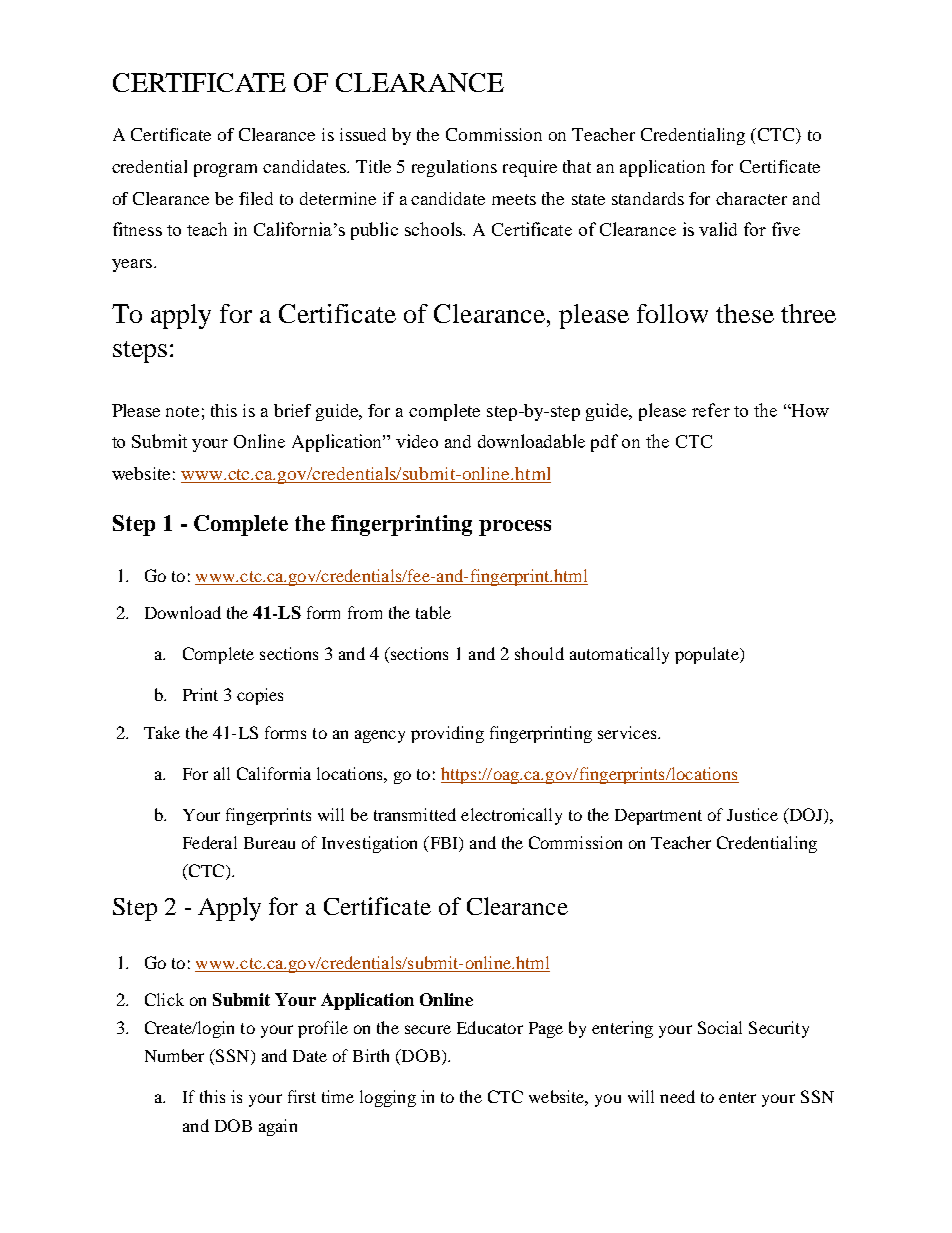 This screenshot has height=1233, width=952. I want to click on providing, so click(447, 734).
